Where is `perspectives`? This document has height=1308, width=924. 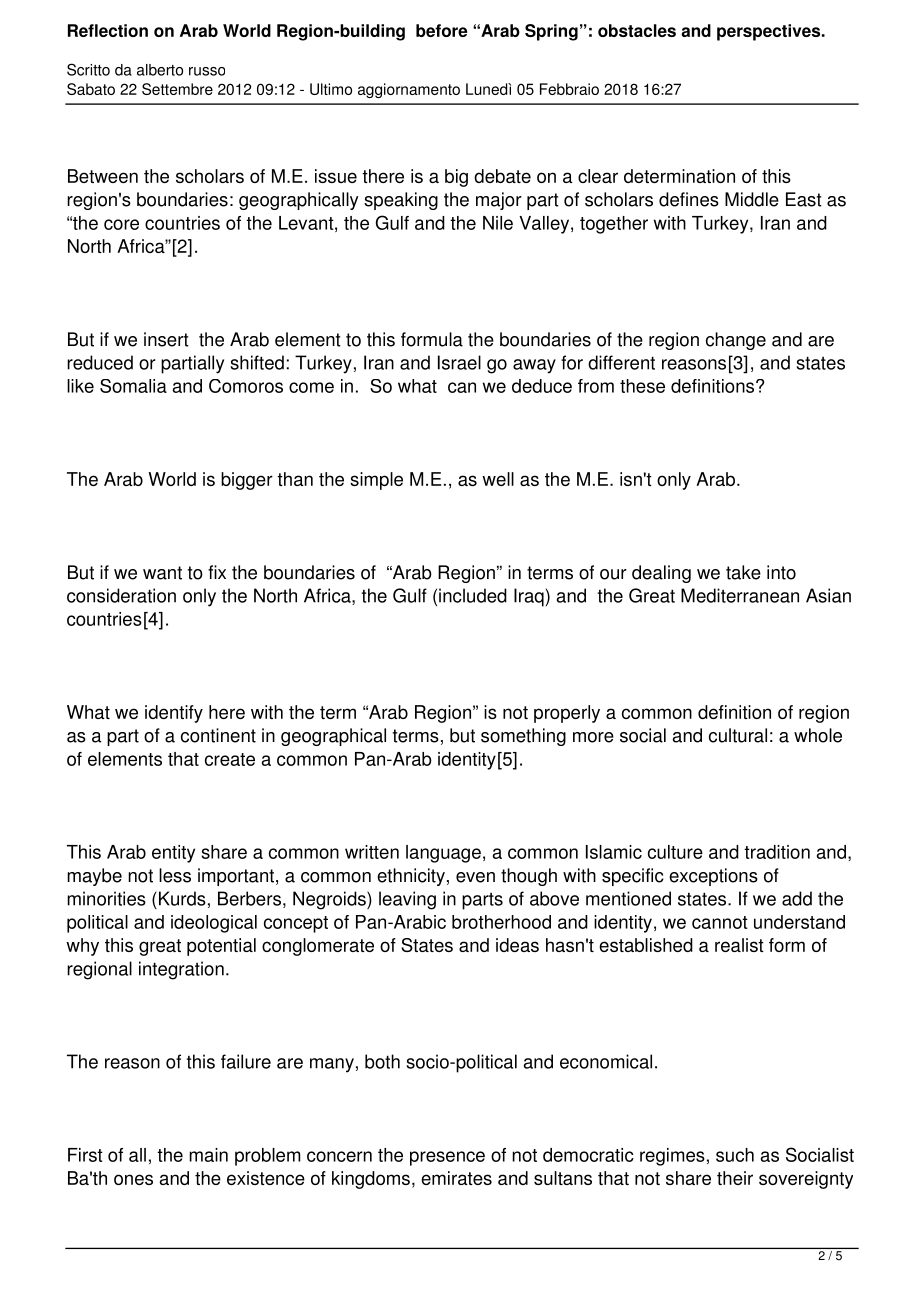 perspectives is located at coordinates (770, 32).
